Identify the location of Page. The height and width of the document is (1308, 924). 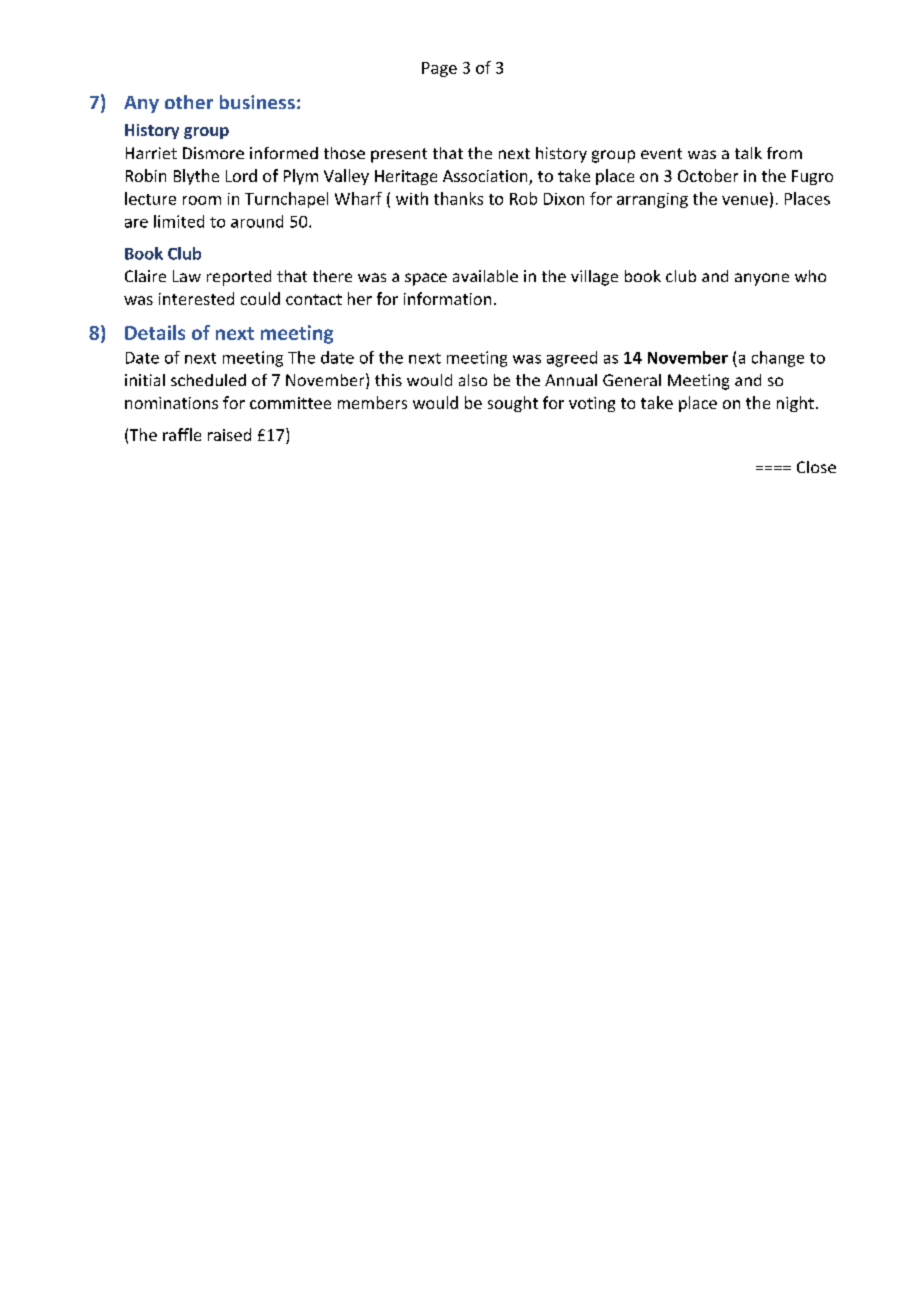
(439, 69).
